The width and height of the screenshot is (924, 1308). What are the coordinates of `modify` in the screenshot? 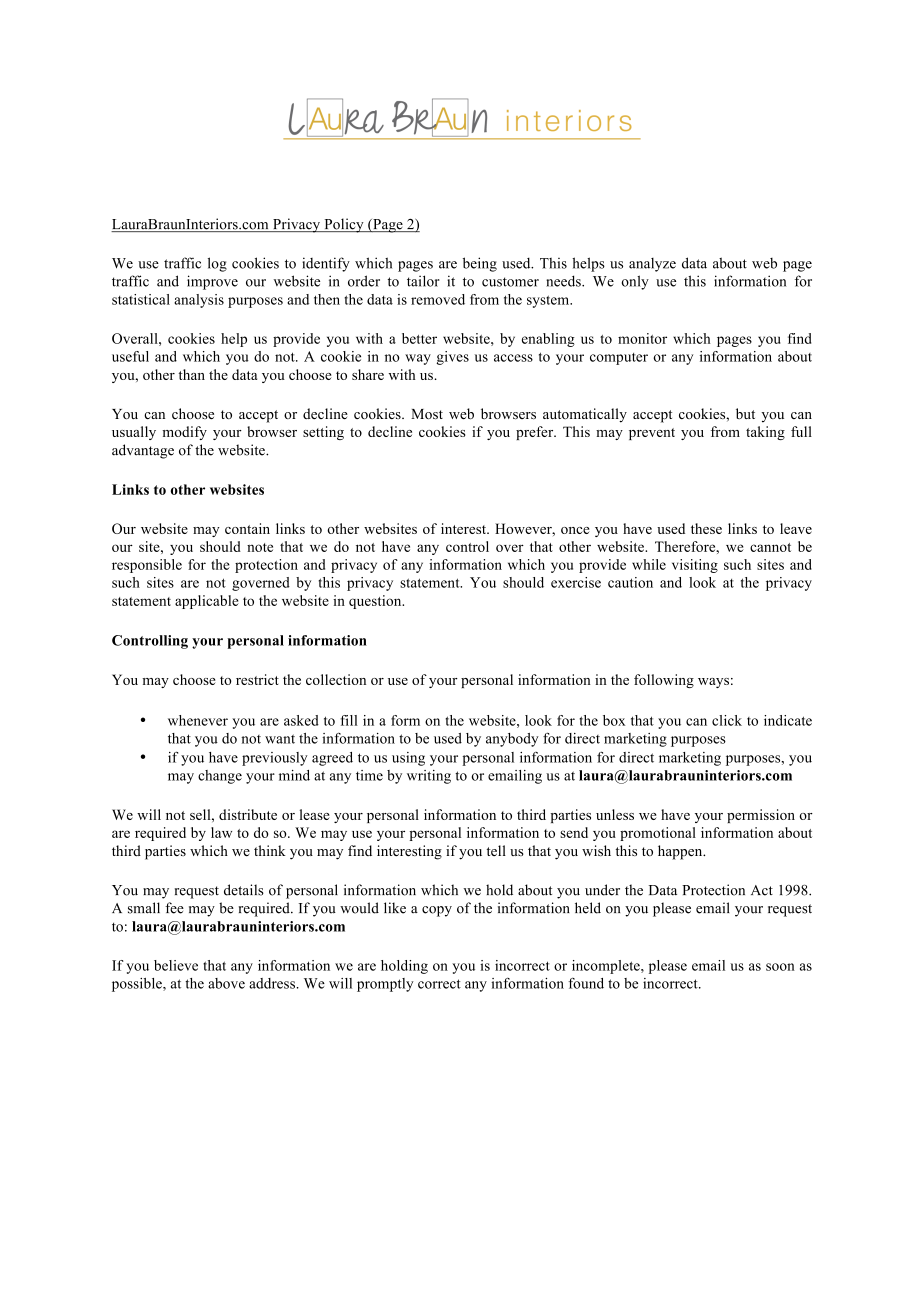 It's located at (184, 433).
